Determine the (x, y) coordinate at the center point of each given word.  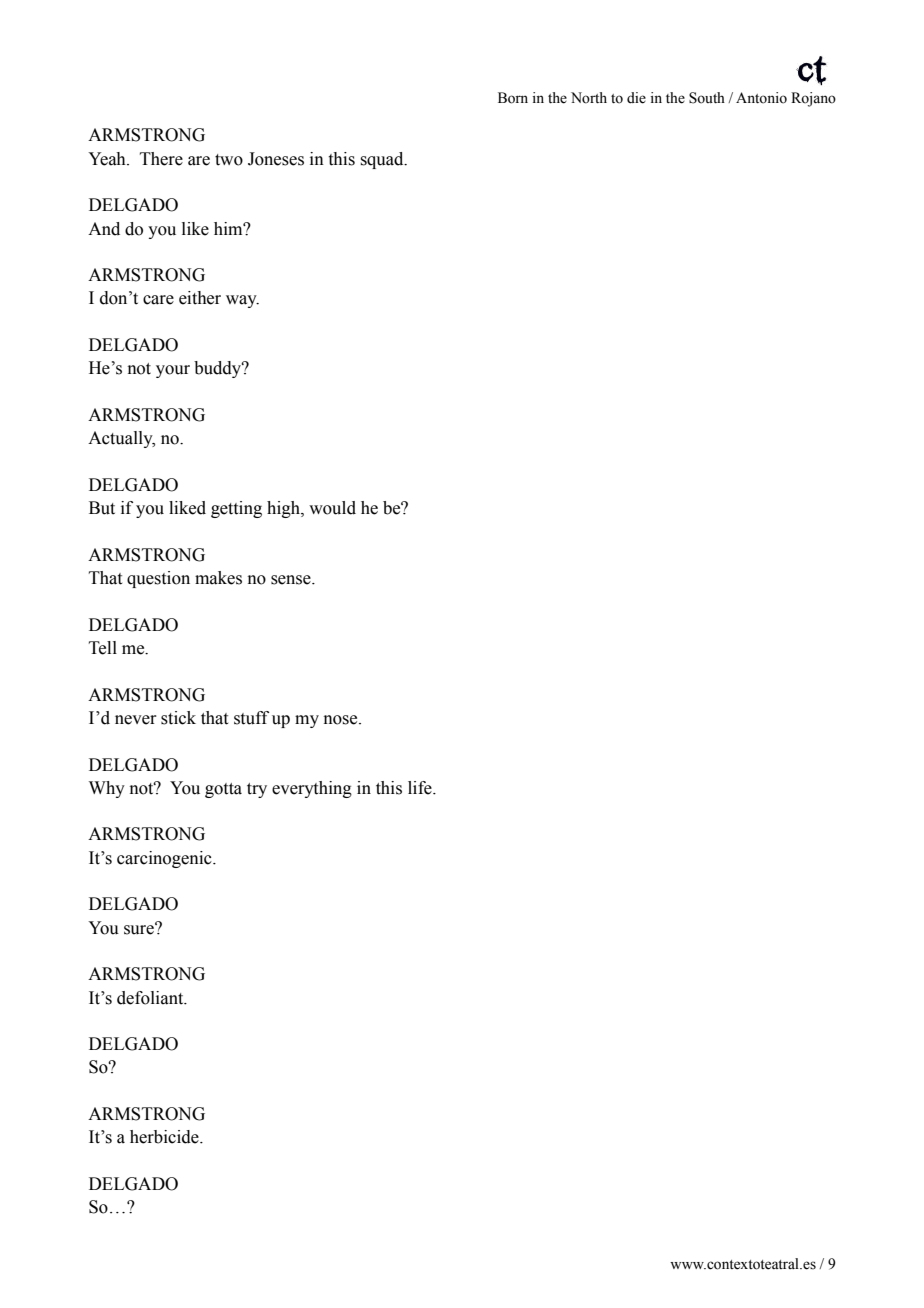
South (707, 98)
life (421, 788)
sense (292, 580)
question (158, 579)
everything (312, 789)
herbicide (165, 1137)
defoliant (151, 998)
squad (383, 160)
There (161, 159)
